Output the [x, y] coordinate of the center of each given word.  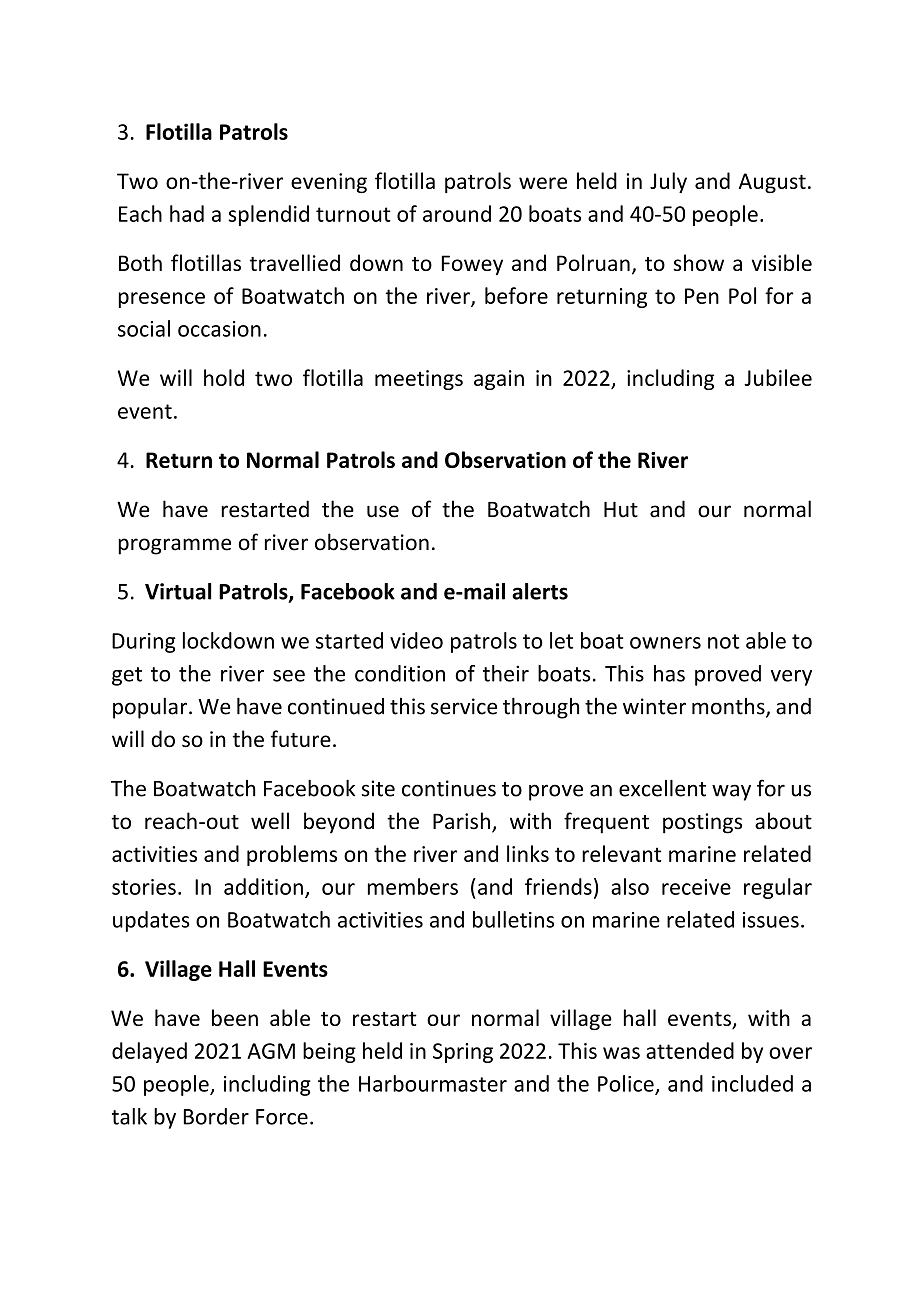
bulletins [513, 919]
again [499, 380]
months [729, 707]
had [187, 213]
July [668, 182]
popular [151, 708]
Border [216, 1116]
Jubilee [778, 377]
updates [151, 921]
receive [696, 887]
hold [224, 377]
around [457, 213]
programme [174, 546]
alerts [540, 591]
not [723, 641]
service [464, 706]
